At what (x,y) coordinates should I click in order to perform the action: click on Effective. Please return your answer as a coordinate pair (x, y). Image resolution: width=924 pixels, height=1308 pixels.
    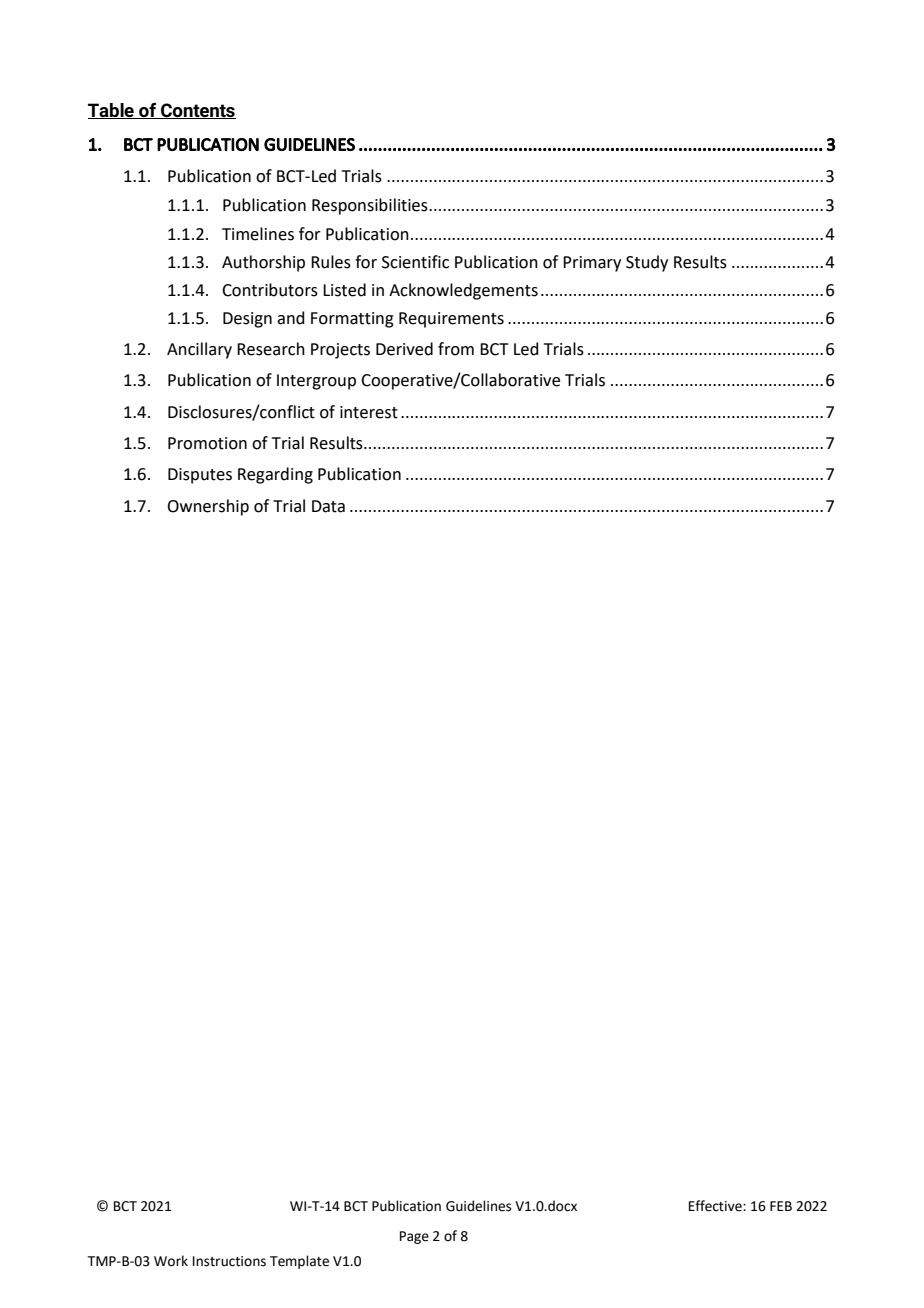
    Looking at the image, I should click on (716, 1206).
